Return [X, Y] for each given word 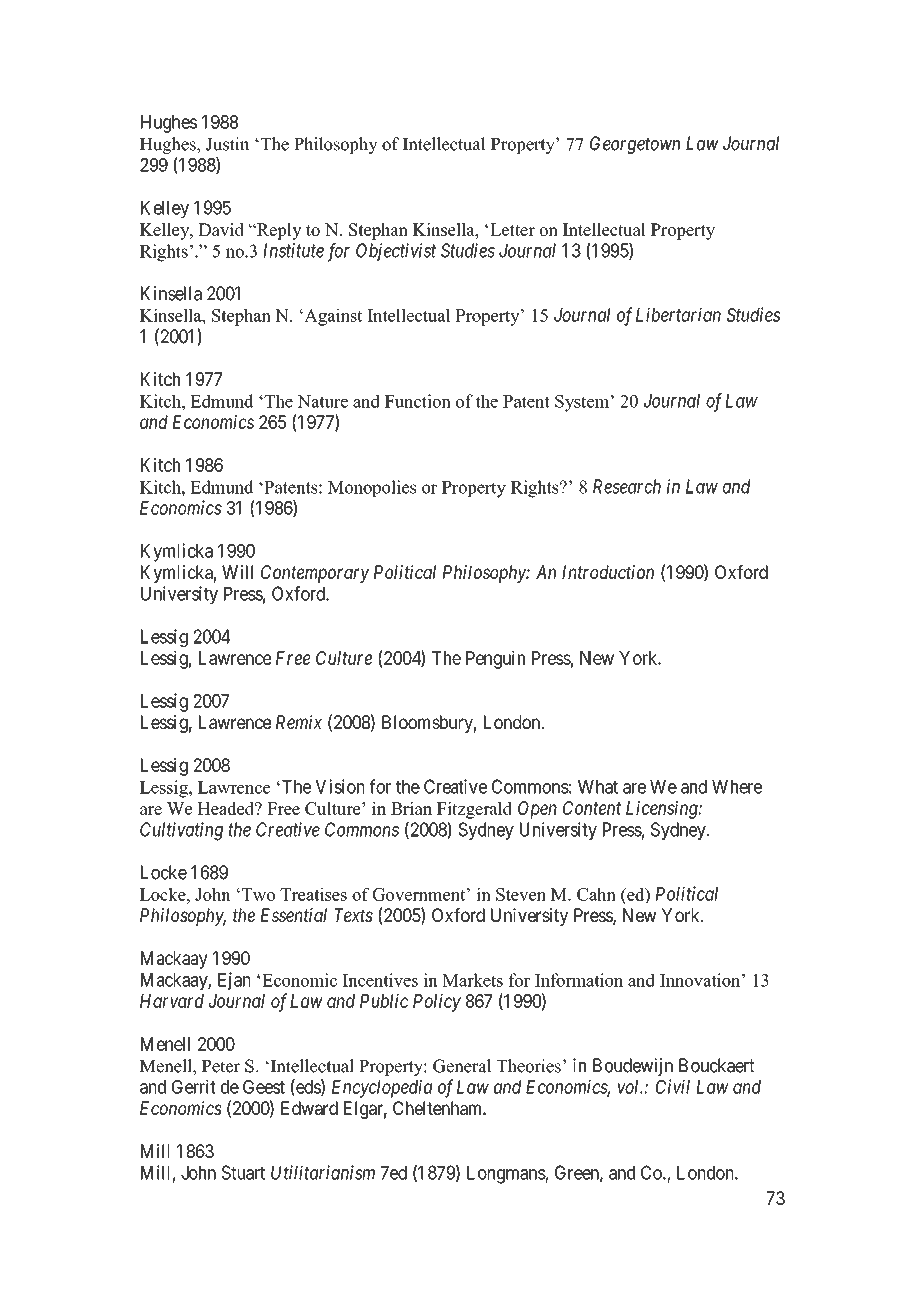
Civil [673, 1086]
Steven [521, 894]
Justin [227, 144]
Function [418, 401]
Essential [294, 915]
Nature [322, 401]
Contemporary [315, 574]
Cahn [596, 894]
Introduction [608, 572]
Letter [512, 229]
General [462, 1066]
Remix [299, 722]
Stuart [243, 1172]
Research [627, 486]
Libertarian [678, 314]
